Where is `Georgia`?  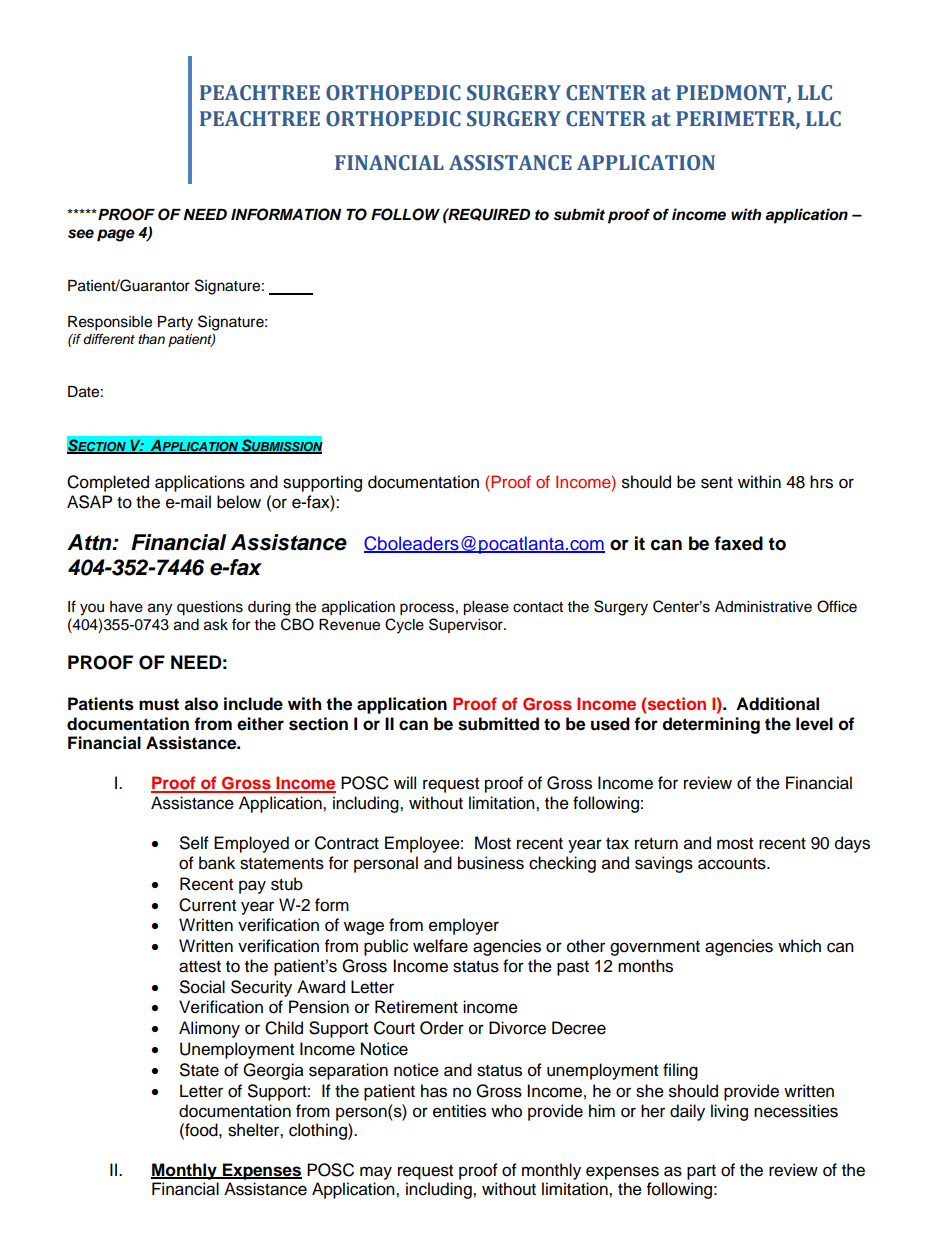
Georgia is located at coordinates (273, 1071).
